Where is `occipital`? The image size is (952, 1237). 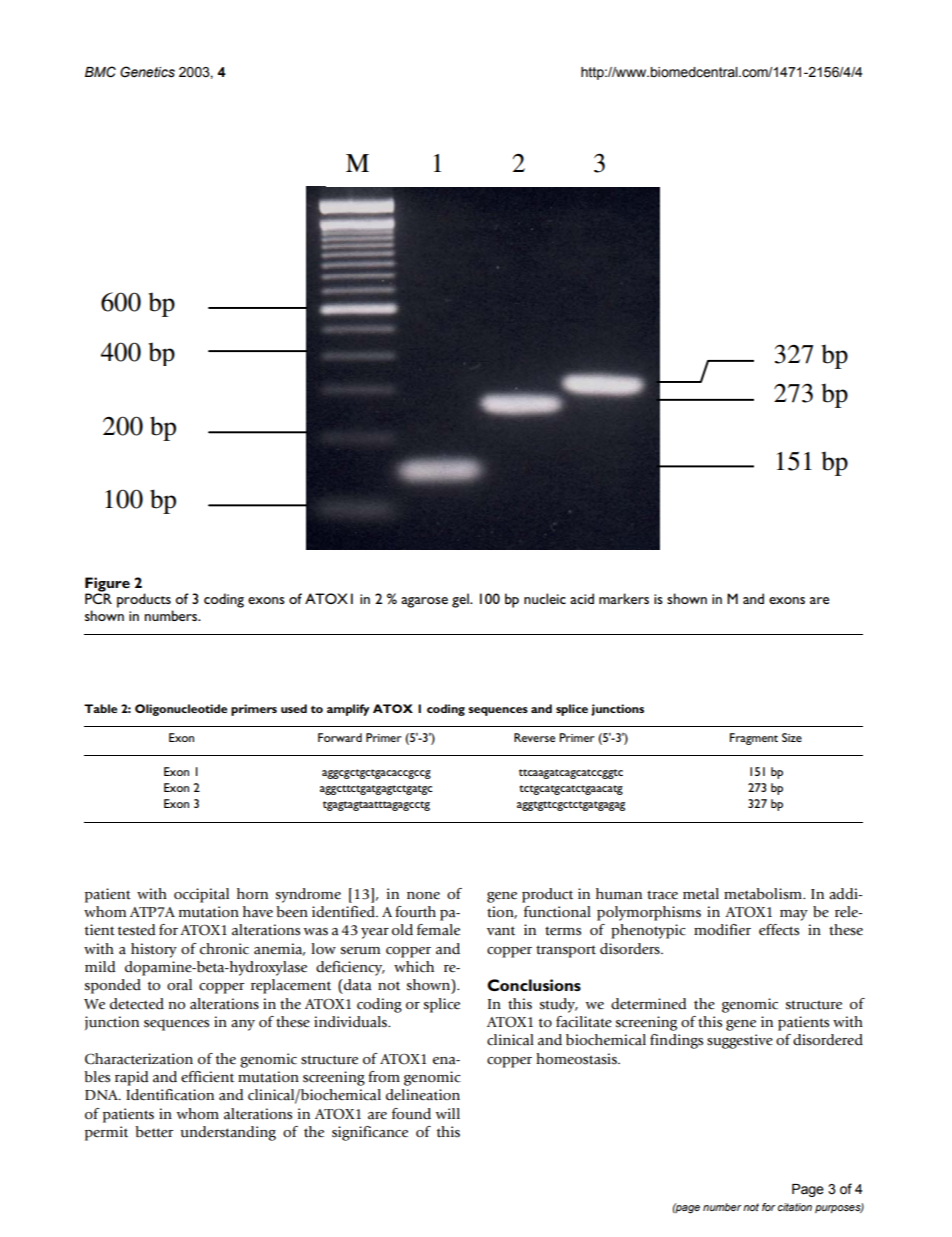 occipital is located at coordinates (201, 895).
